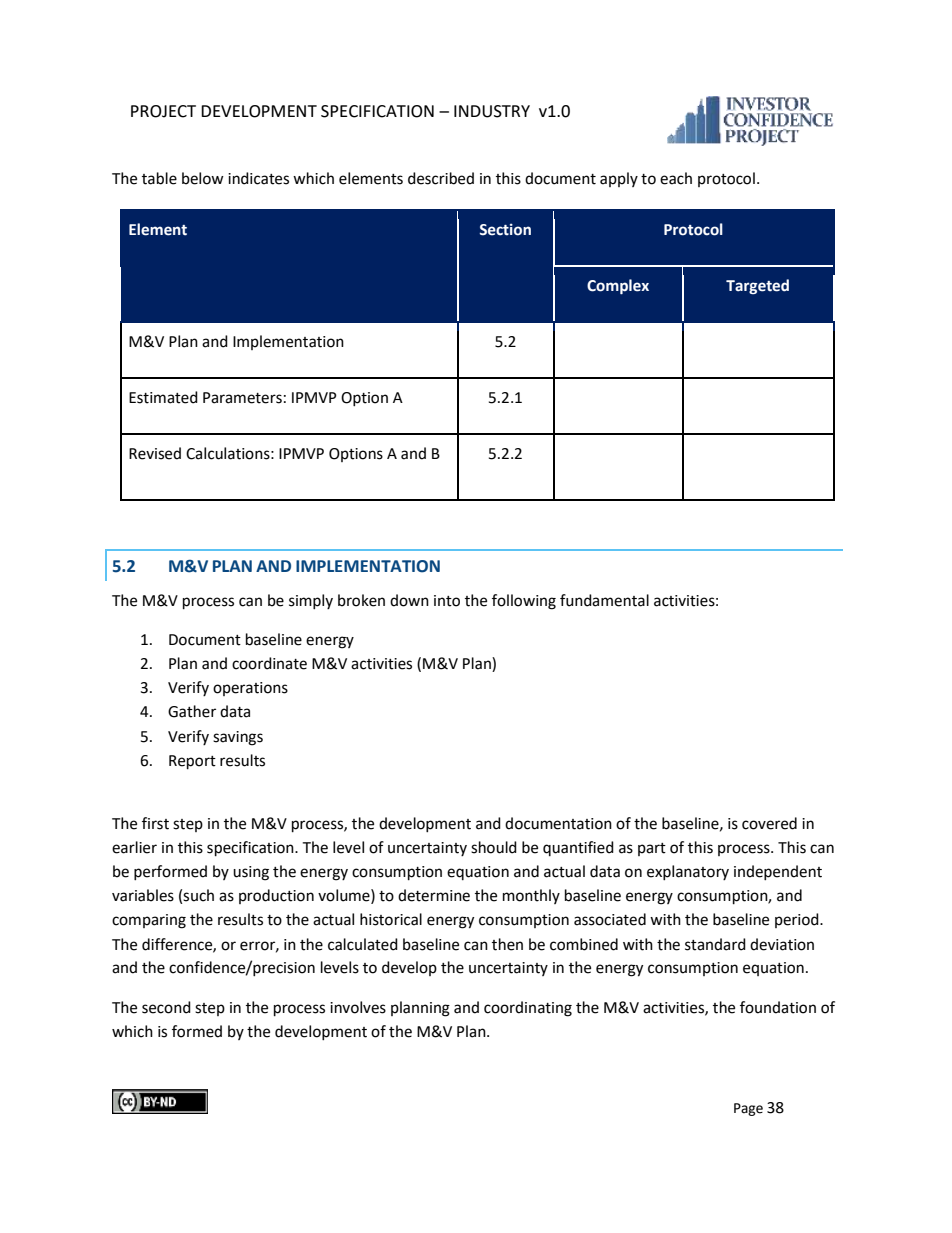 Image resolution: width=952 pixels, height=1233 pixels. I want to click on each, so click(676, 178).
